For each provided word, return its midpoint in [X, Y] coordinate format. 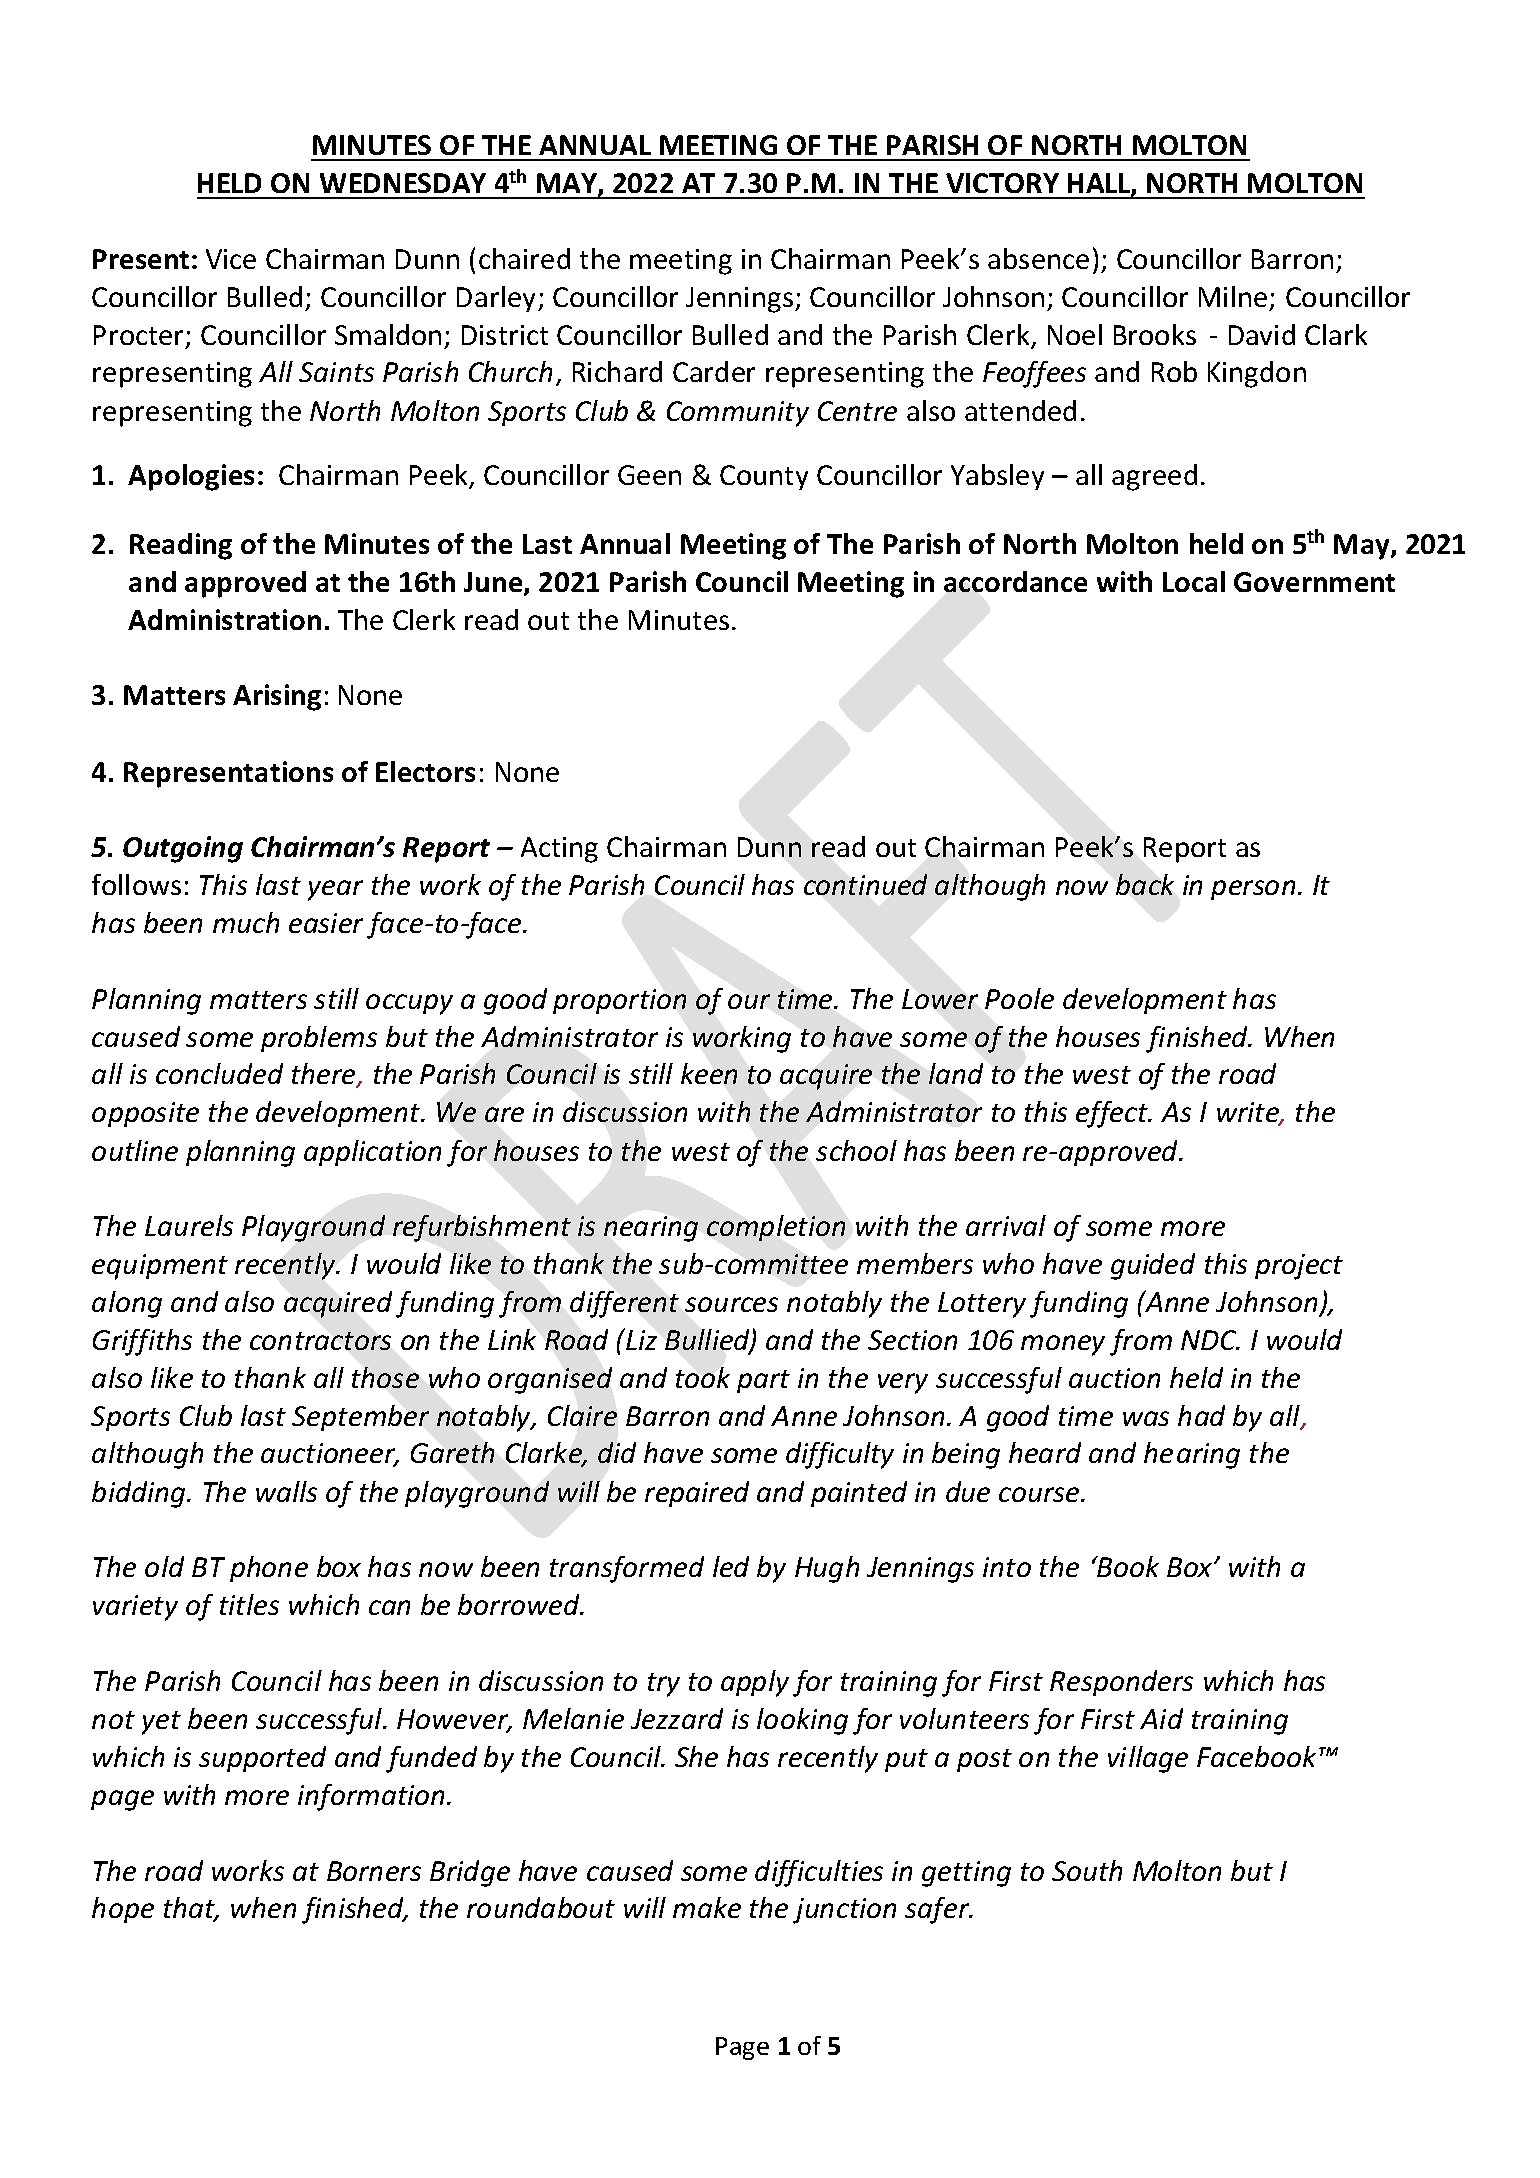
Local [1194, 581]
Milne [1233, 296]
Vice [231, 259]
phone [269, 1569]
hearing [1192, 1455]
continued [865, 884]
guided [1153, 1266]
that [191, 1909]
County [764, 477]
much [246, 922]
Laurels [189, 1225]
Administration [224, 619]
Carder [714, 371]
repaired [697, 1494]
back [1145, 884]
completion [776, 1228]
